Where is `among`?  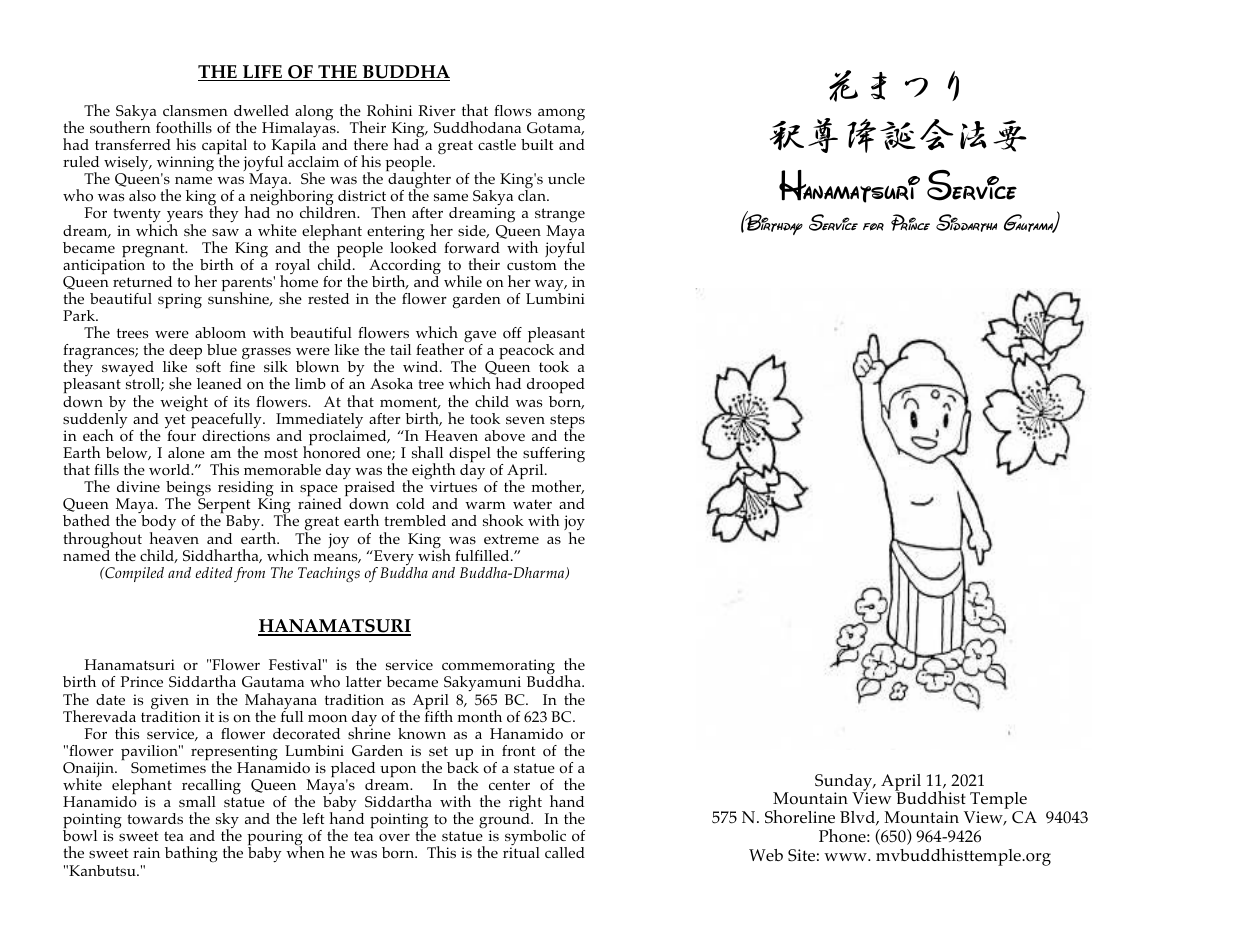 among is located at coordinates (560, 116).
